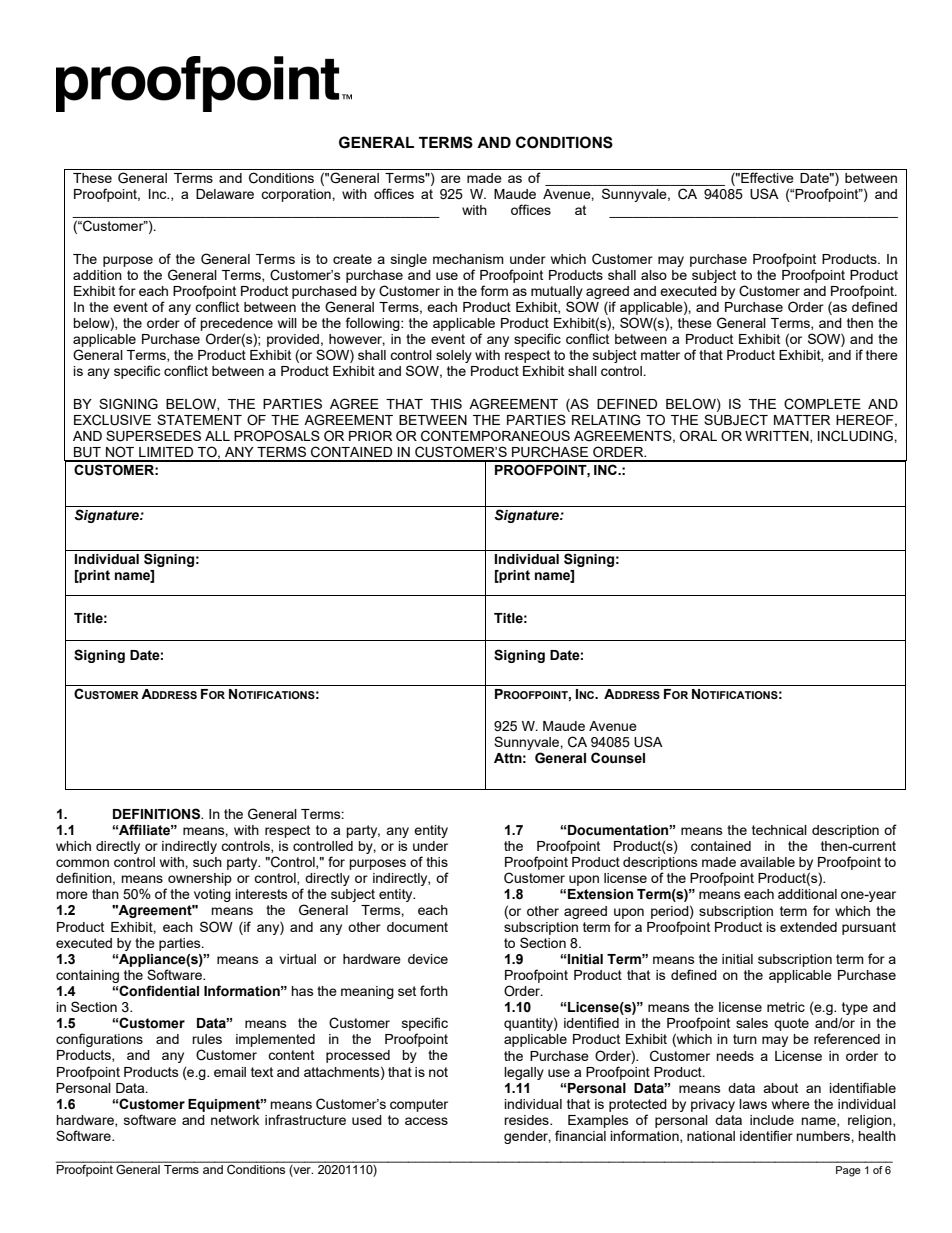 Image resolution: width=952 pixels, height=1233 pixels. What do you see at coordinates (225, 194) in the screenshot?
I see `Delaware` at bounding box center [225, 194].
